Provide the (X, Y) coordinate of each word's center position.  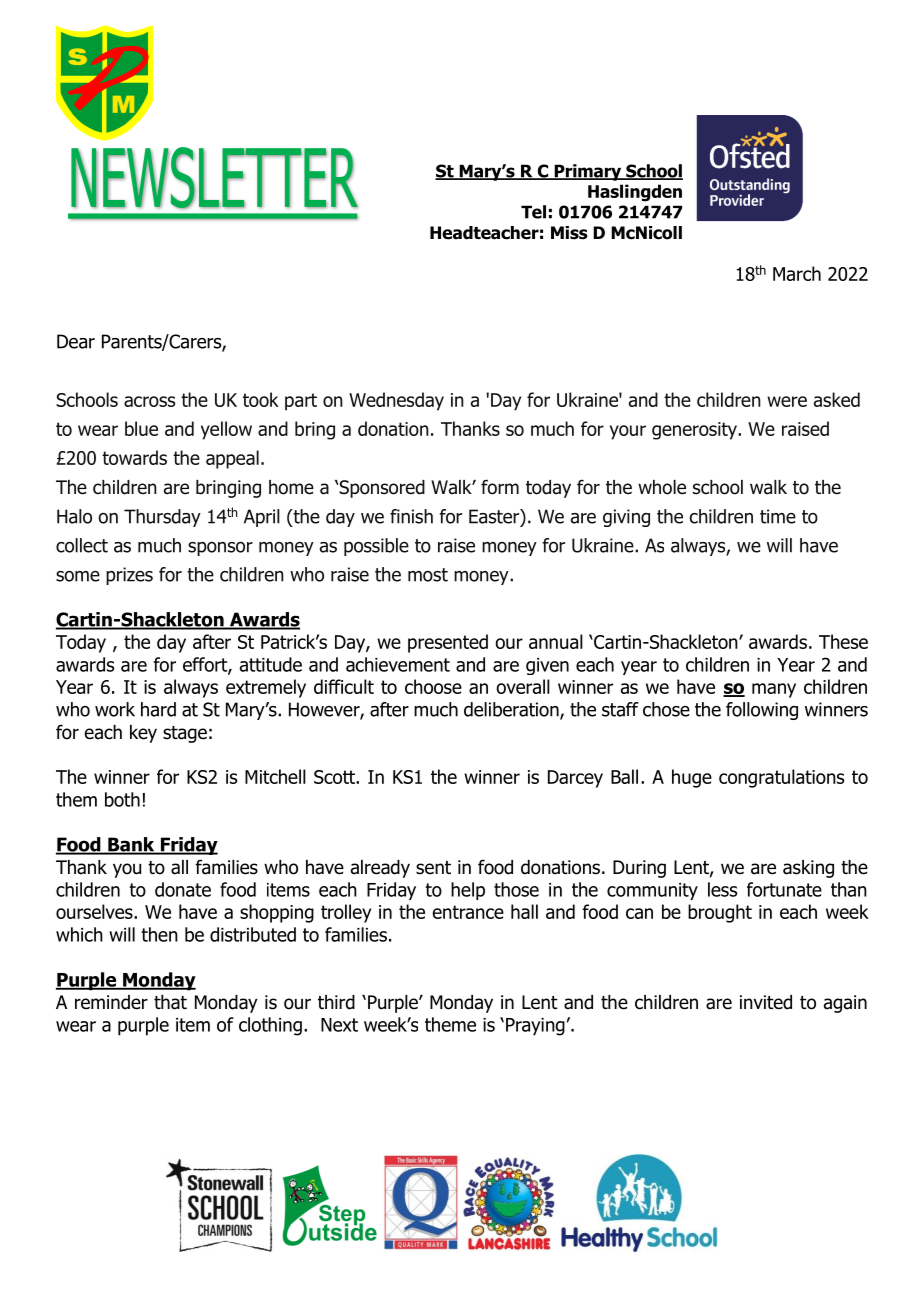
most (428, 575)
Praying (535, 1027)
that (170, 1002)
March (797, 273)
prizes (129, 576)
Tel (533, 212)
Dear (76, 341)
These (843, 641)
